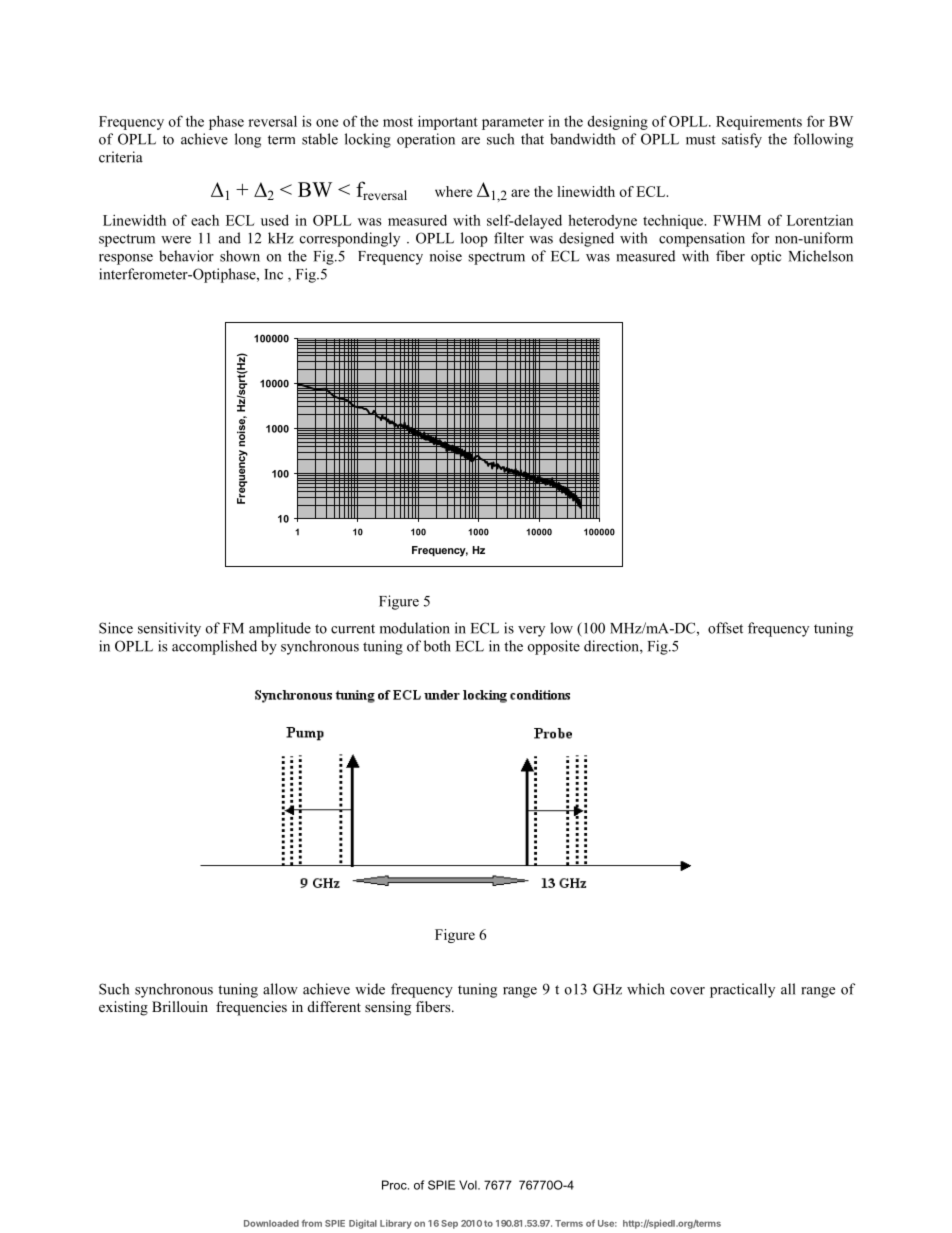 This screenshot has width=952, height=1233. Describe the element at coordinates (271, 1223) in the screenshot. I see `Downloaded` at that location.
